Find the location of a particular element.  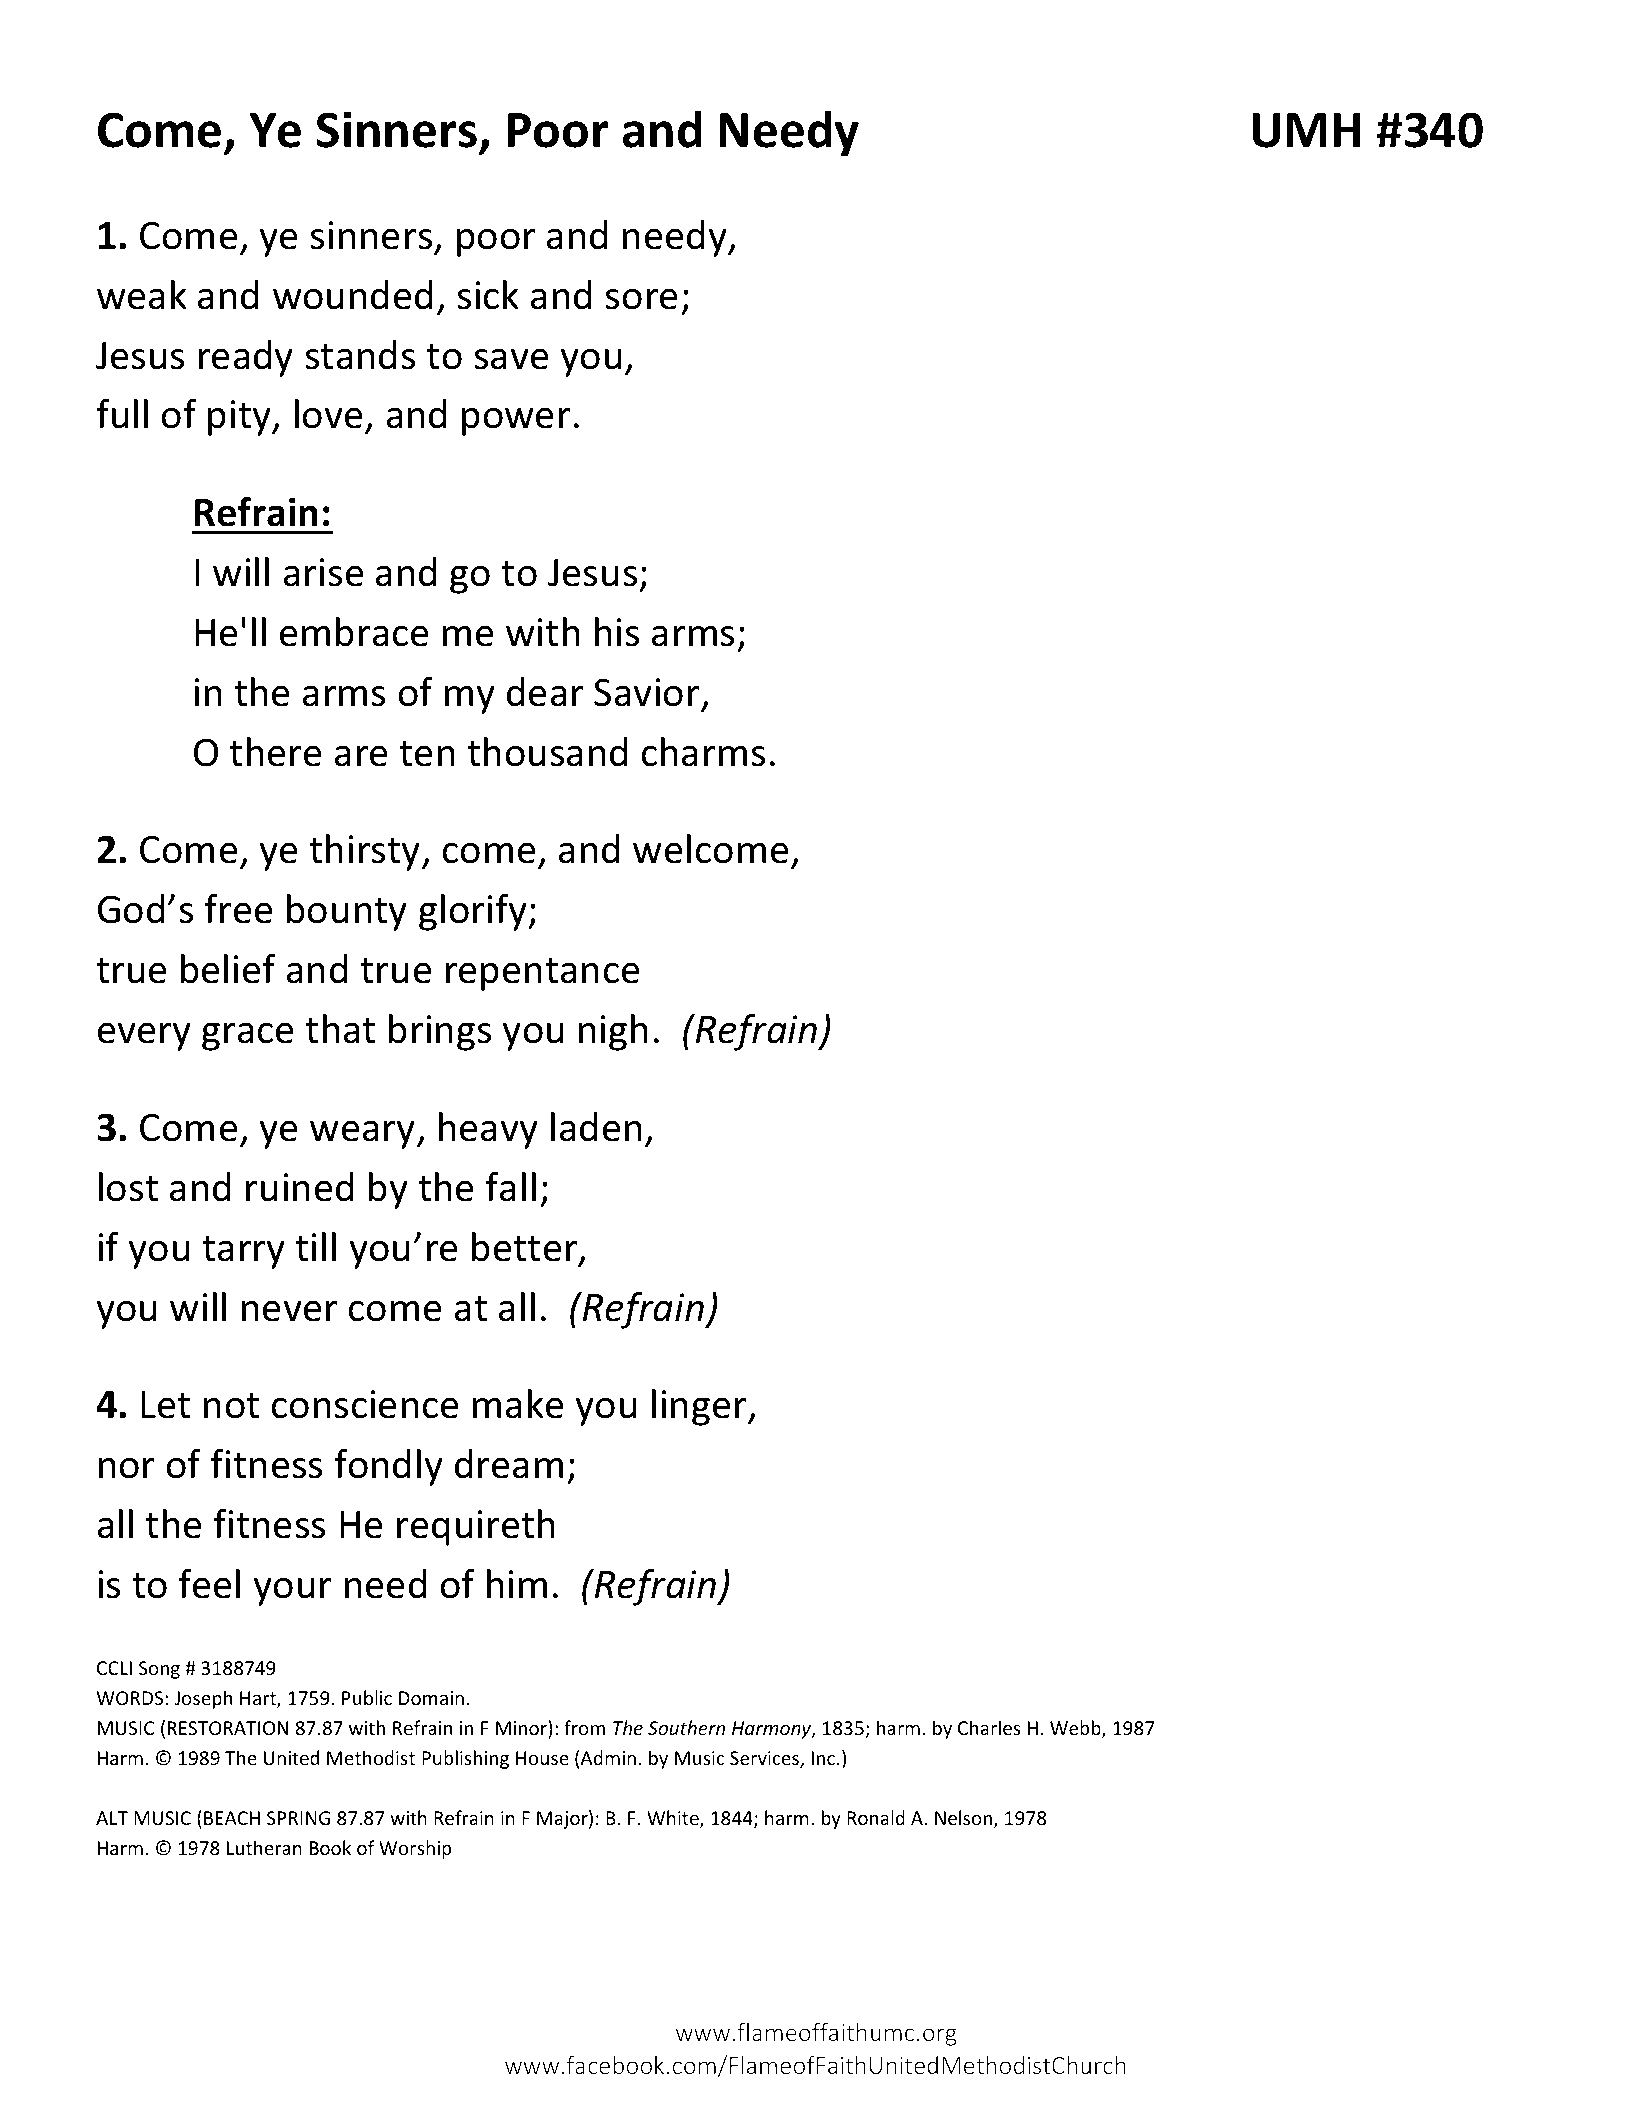

BEACH is located at coordinates (232, 1818).
